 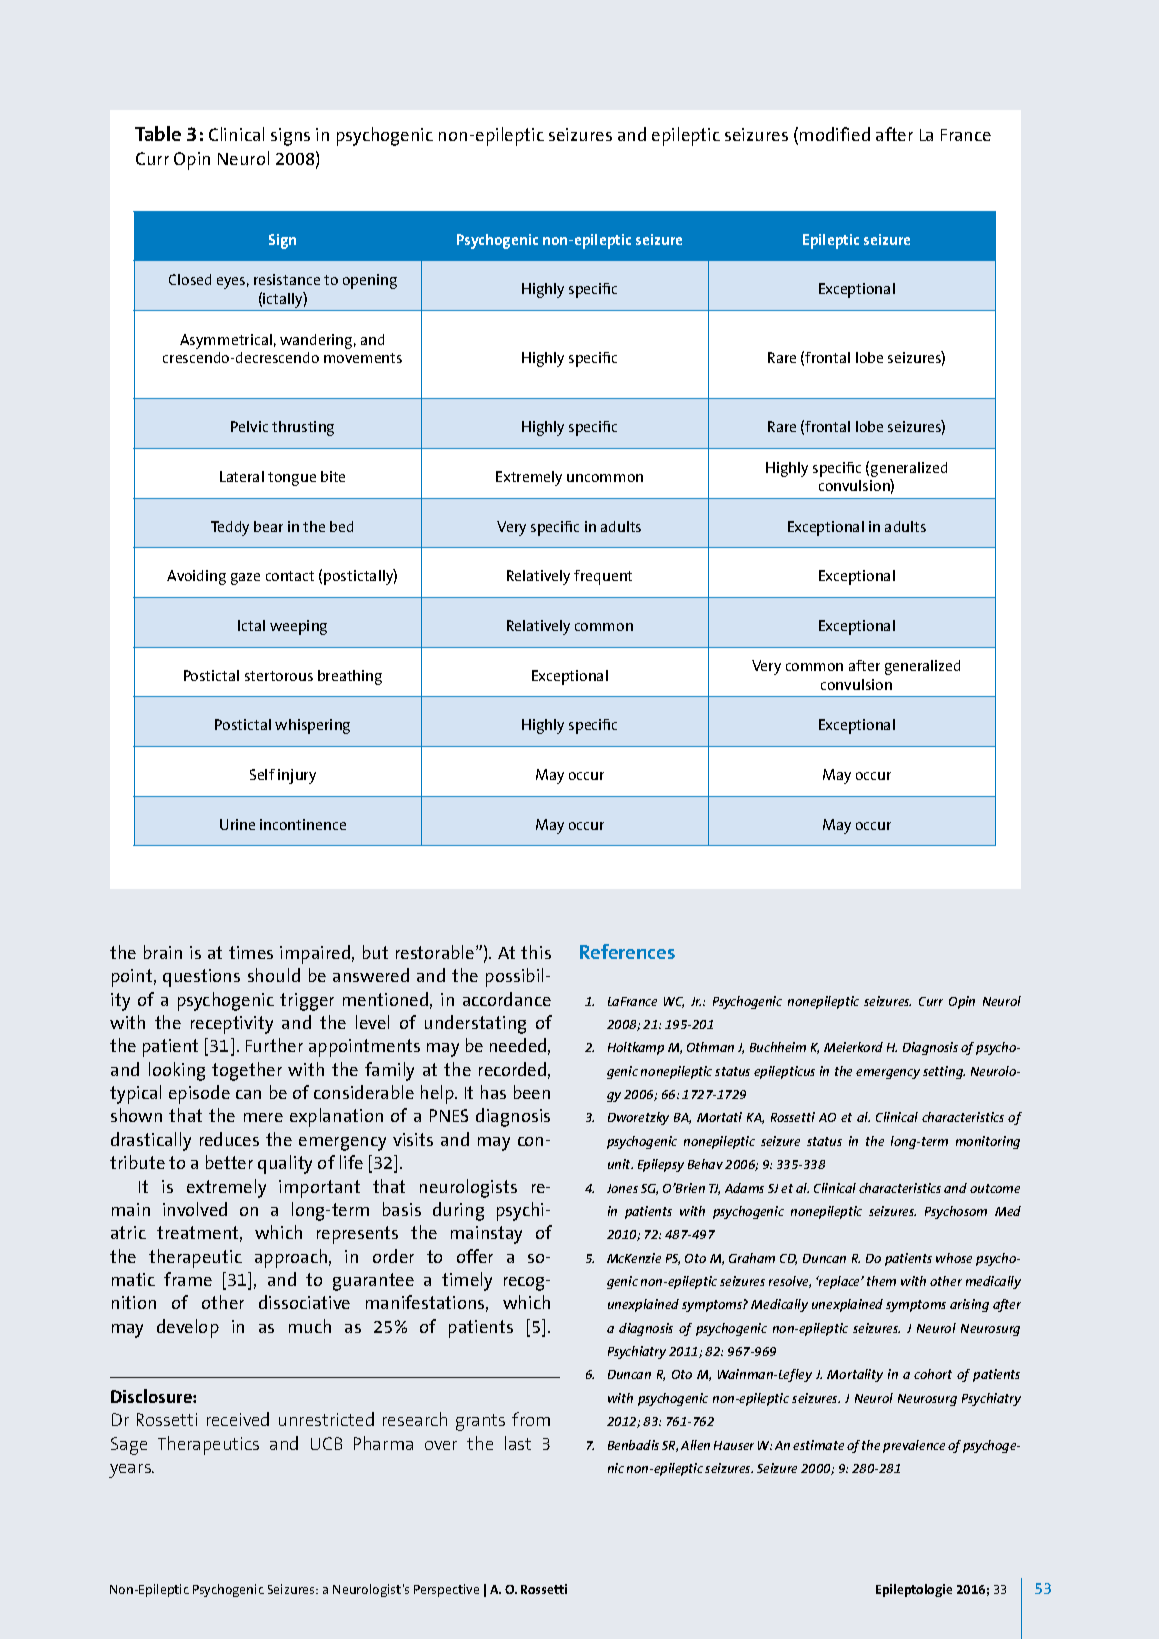 What do you see at coordinates (914, 1446) in the image?
I see `prevalence` at bounding box center [914, 1446].
